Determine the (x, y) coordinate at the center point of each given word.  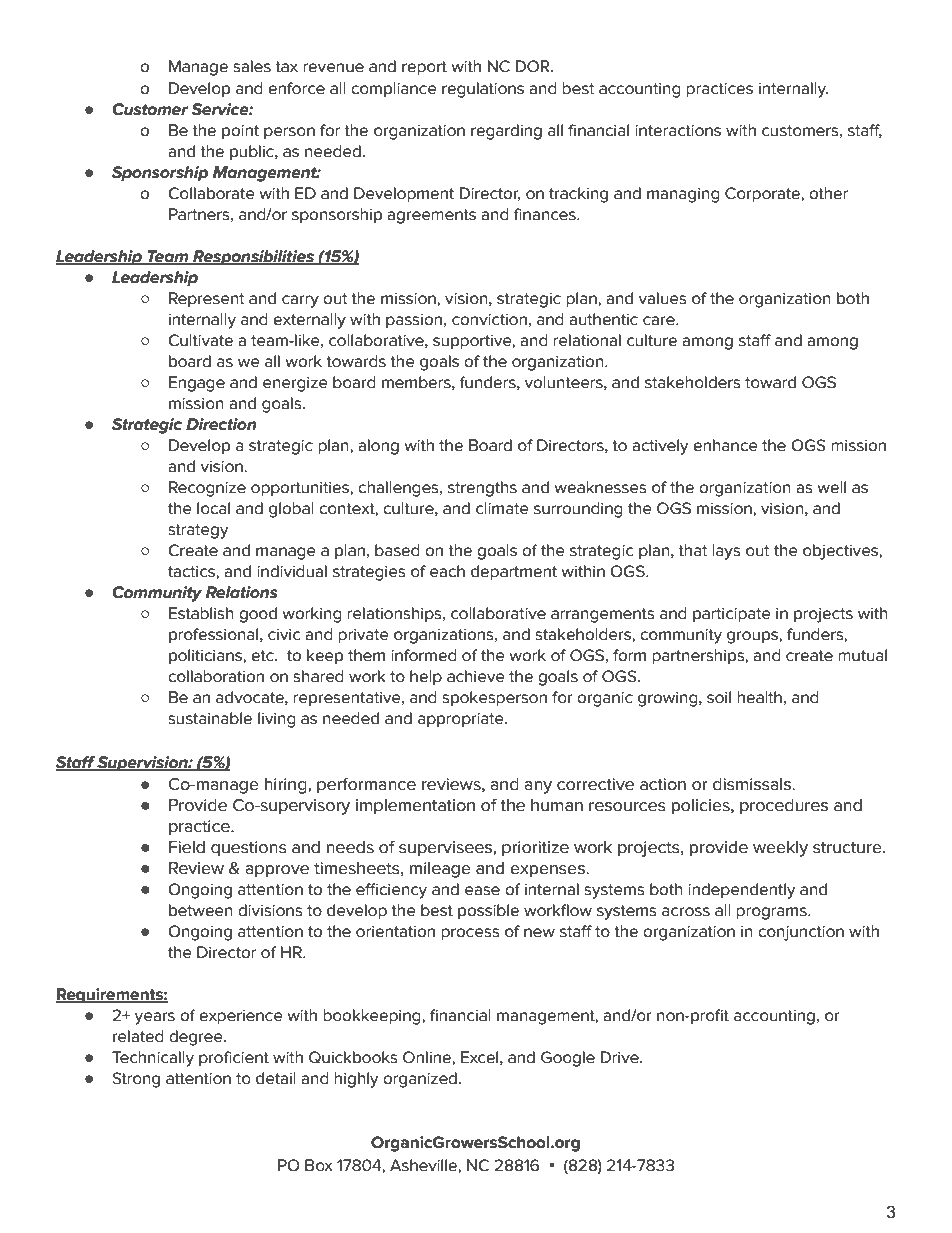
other (828, 193)
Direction (221, 424)
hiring (287, 786)
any (538, 787)
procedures (784, 807)
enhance (725, 445)
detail (276, 1078)
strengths (482, 489)
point (240, 132)
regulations (483, 90)
